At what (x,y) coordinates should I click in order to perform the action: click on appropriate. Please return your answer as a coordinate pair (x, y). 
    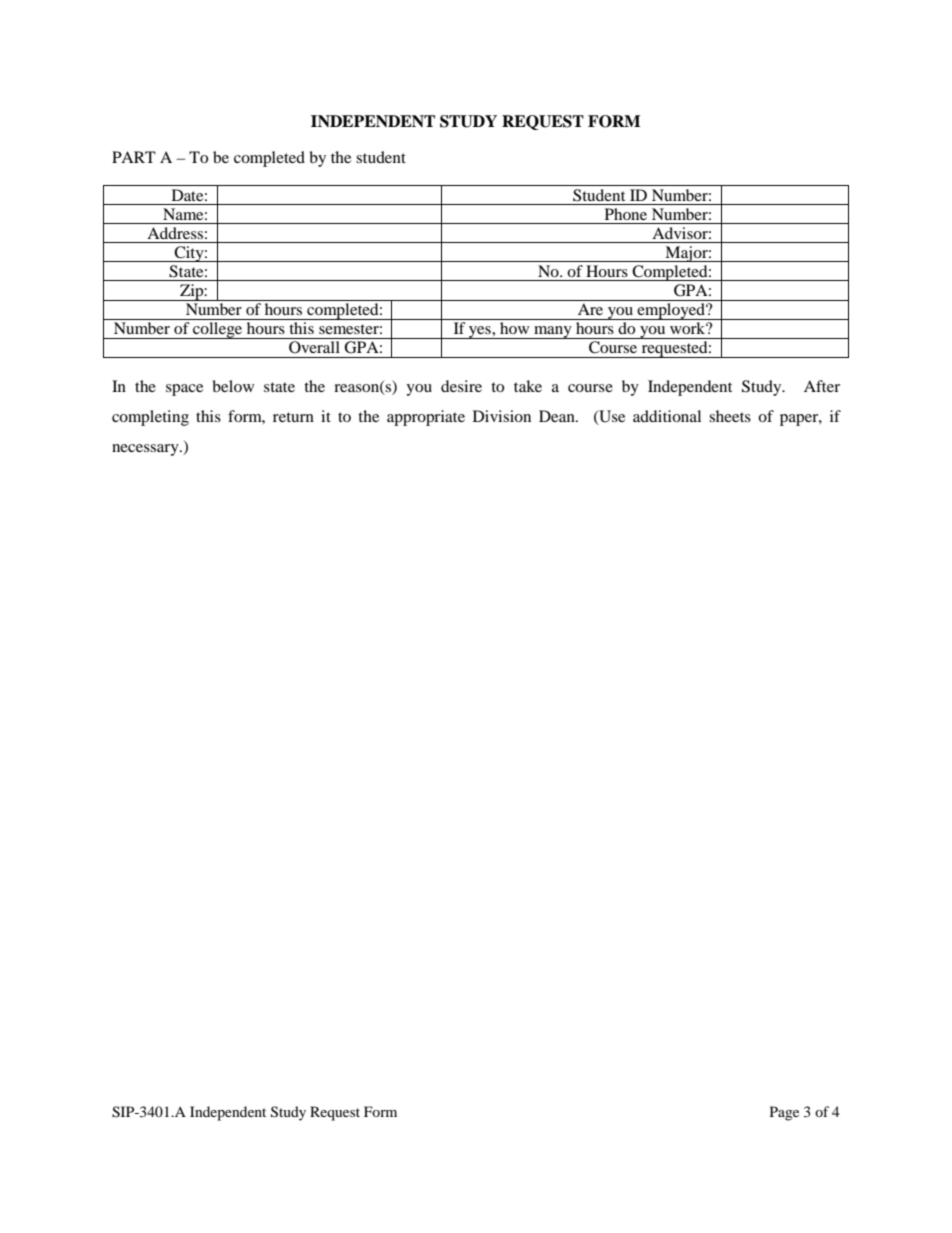
    Looking at the image, I should click on (426, 418).
